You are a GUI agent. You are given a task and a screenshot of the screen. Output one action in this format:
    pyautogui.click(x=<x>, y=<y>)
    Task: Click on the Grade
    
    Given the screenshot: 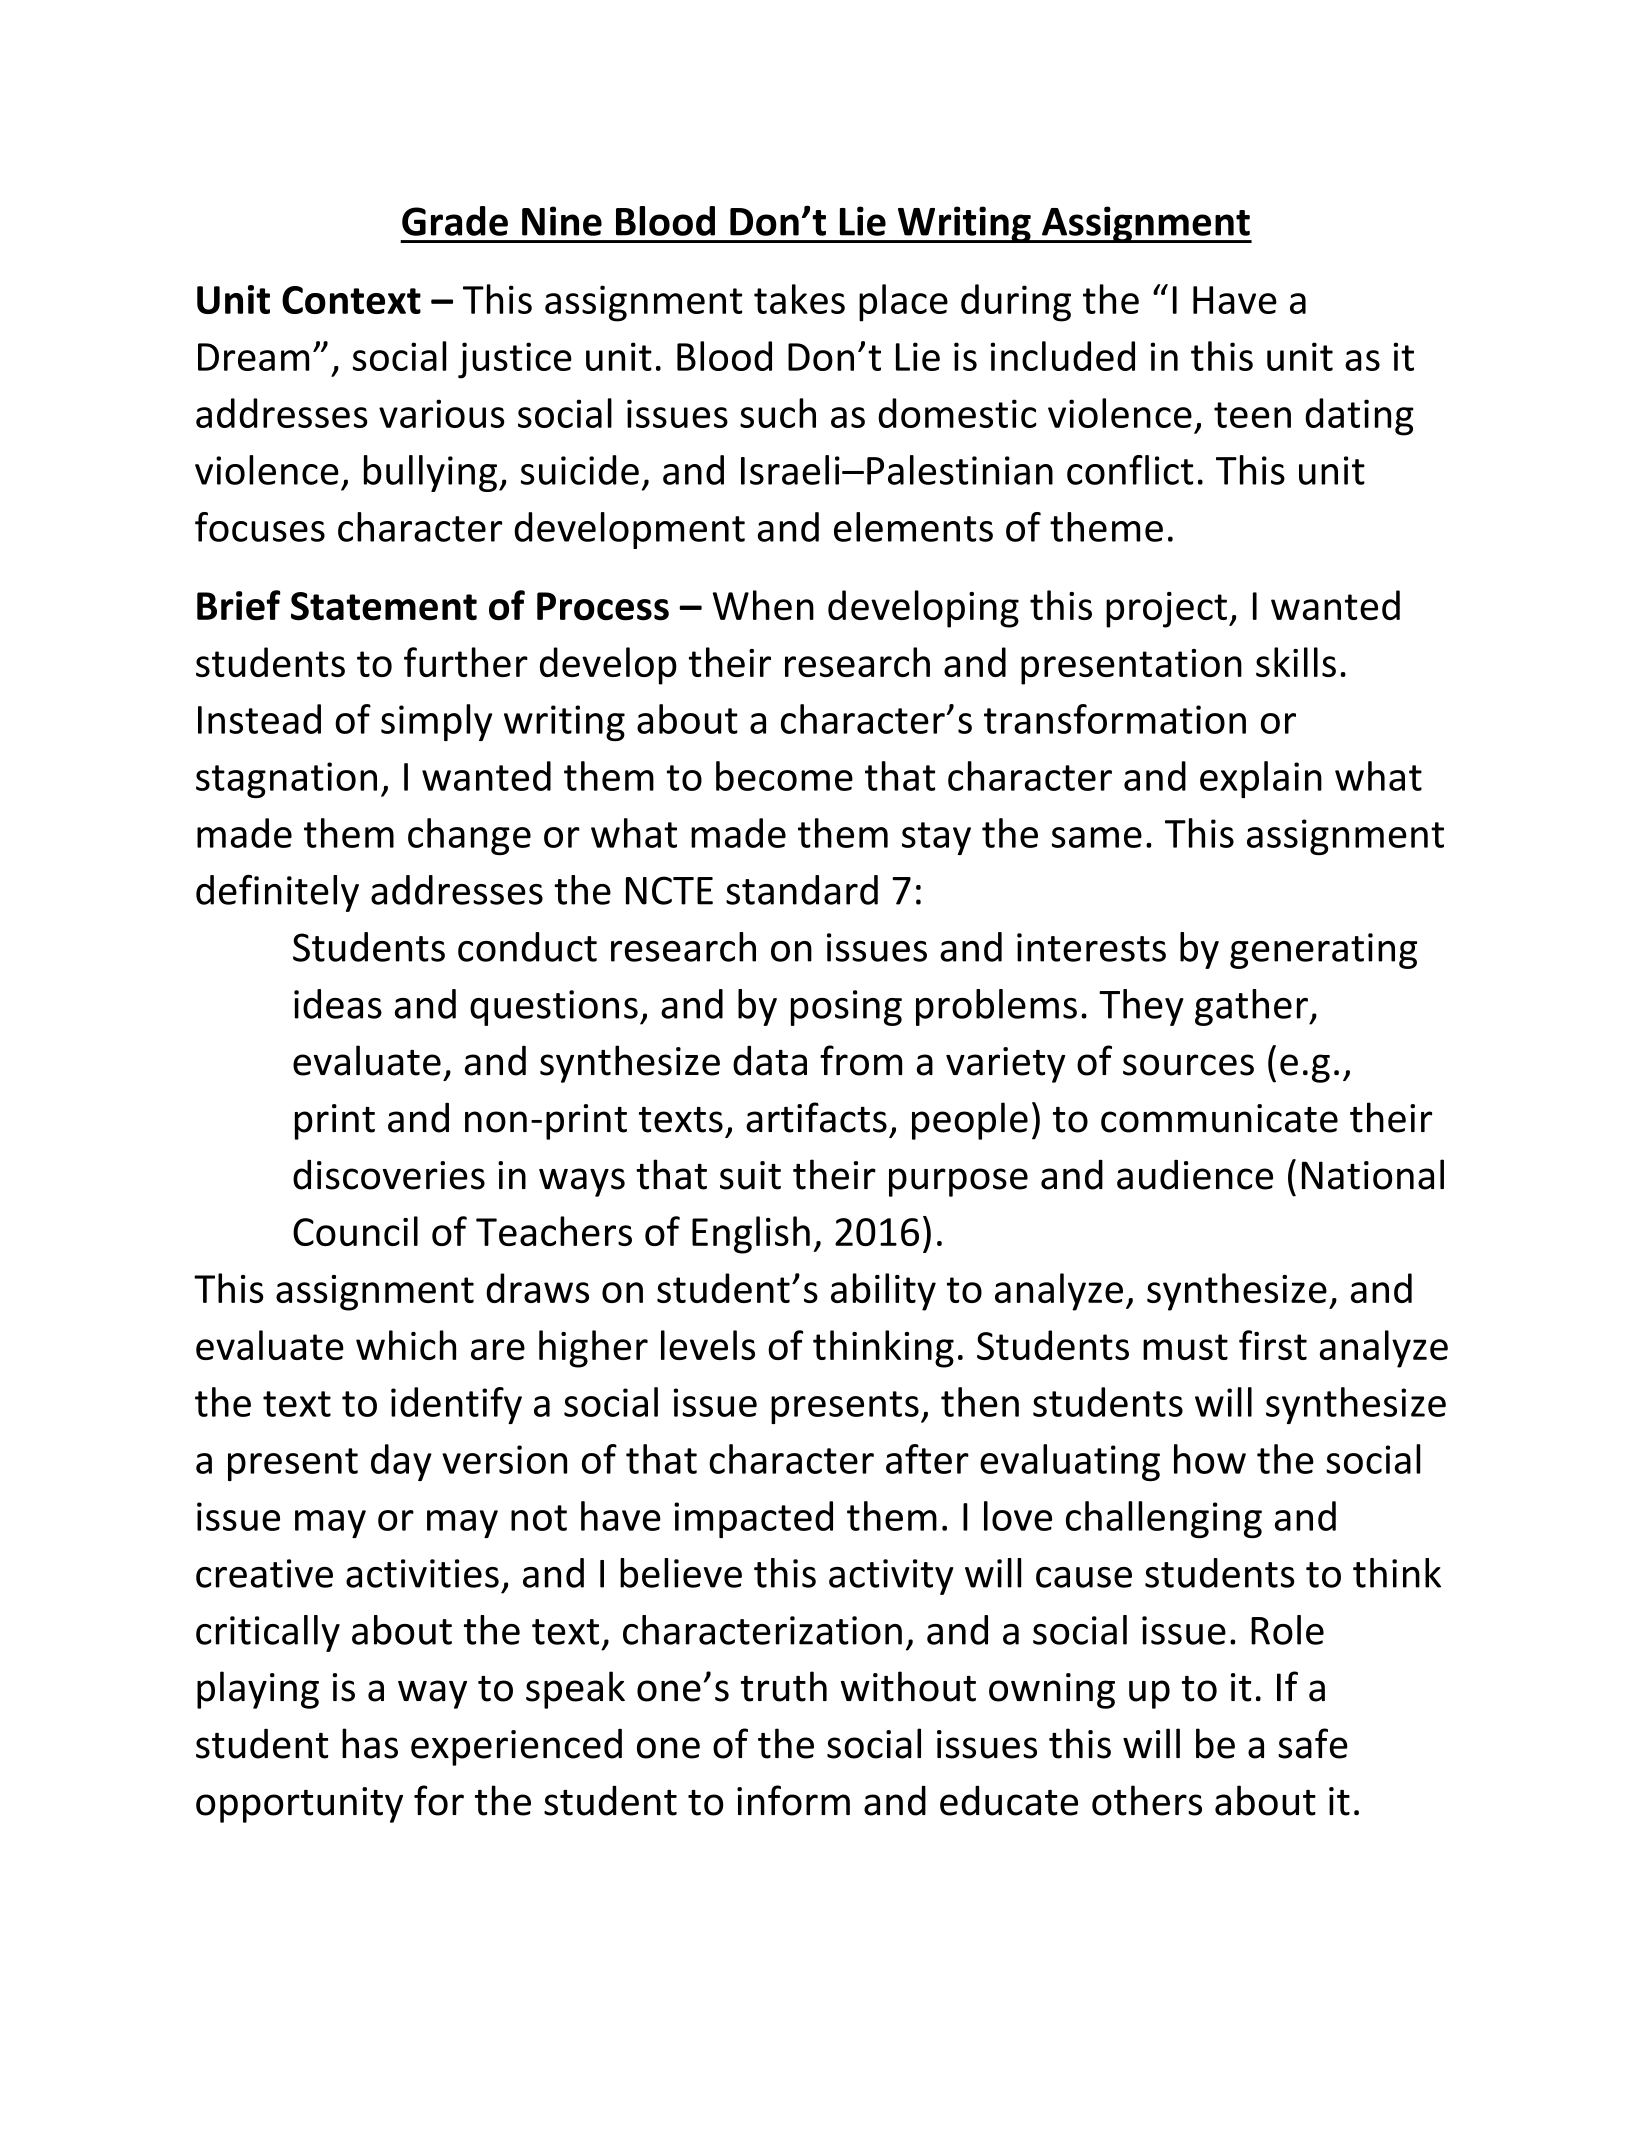 What is the action you would take?
    pyautogui.click(x=455, y=221)
